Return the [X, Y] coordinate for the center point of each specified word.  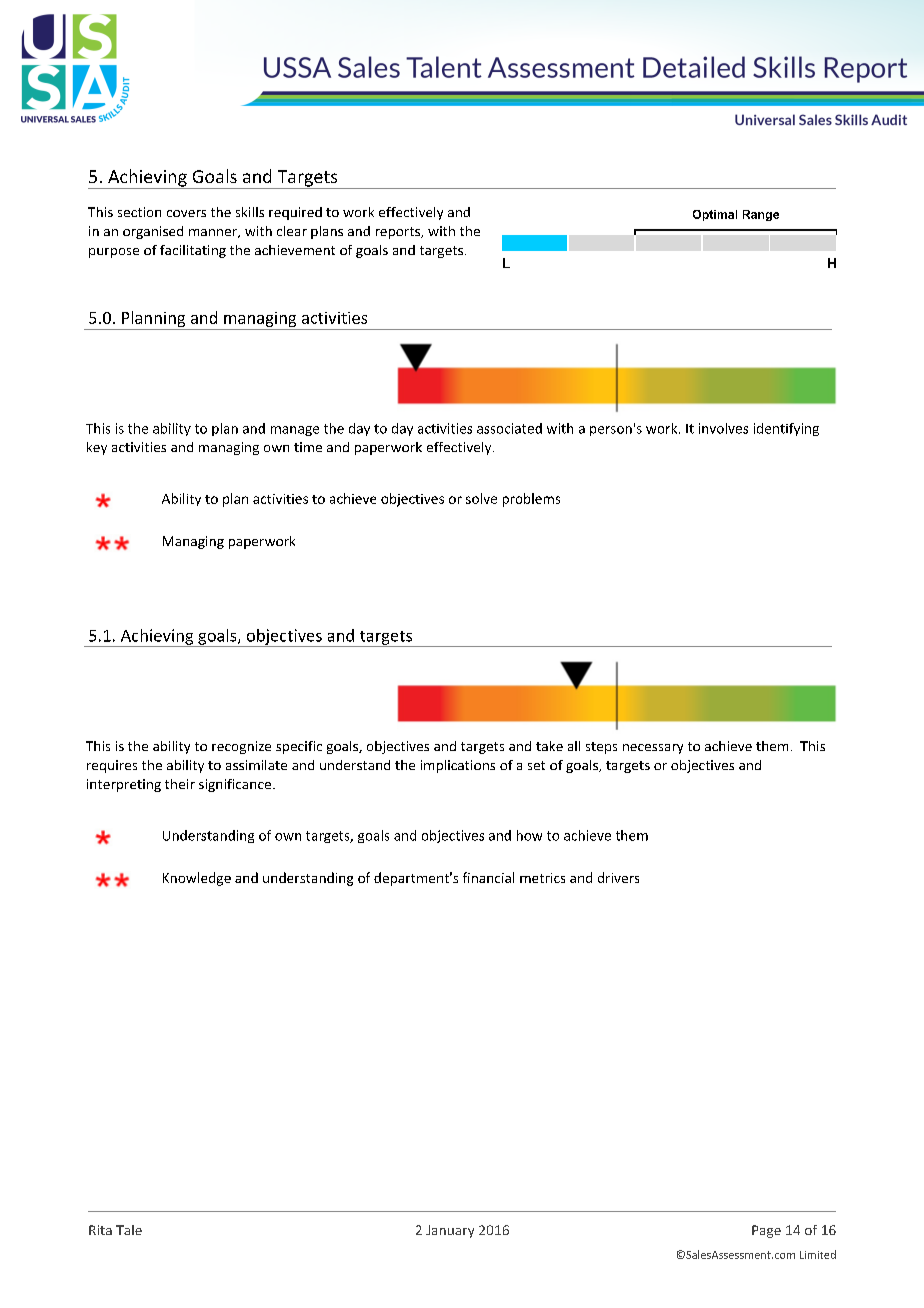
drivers [618, 877]
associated [509, 428]
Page [766, 1231]
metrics [542, 878]
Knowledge [197, 879]
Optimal [715, 215]
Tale [129, 1230]
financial [488, 877]
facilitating [193, 251]
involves [723, 428]
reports [399, 233]
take [549, 746]
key [97, 448]
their [180, 784]
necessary [653, 749]
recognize [241, 747]
